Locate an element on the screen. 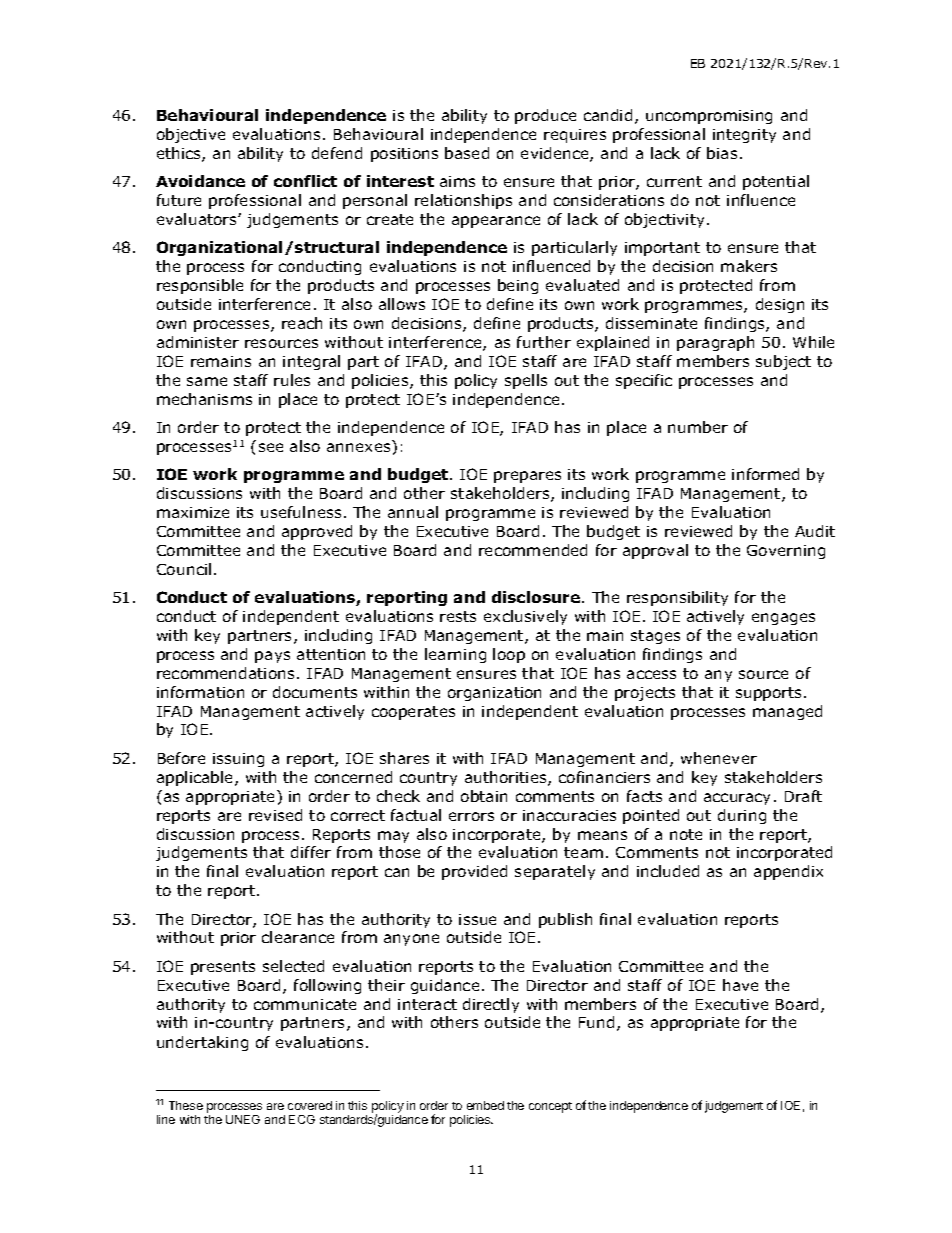 The height and width of the screenshot is (1233, 952). engages is located at coordinates (783, 619).
